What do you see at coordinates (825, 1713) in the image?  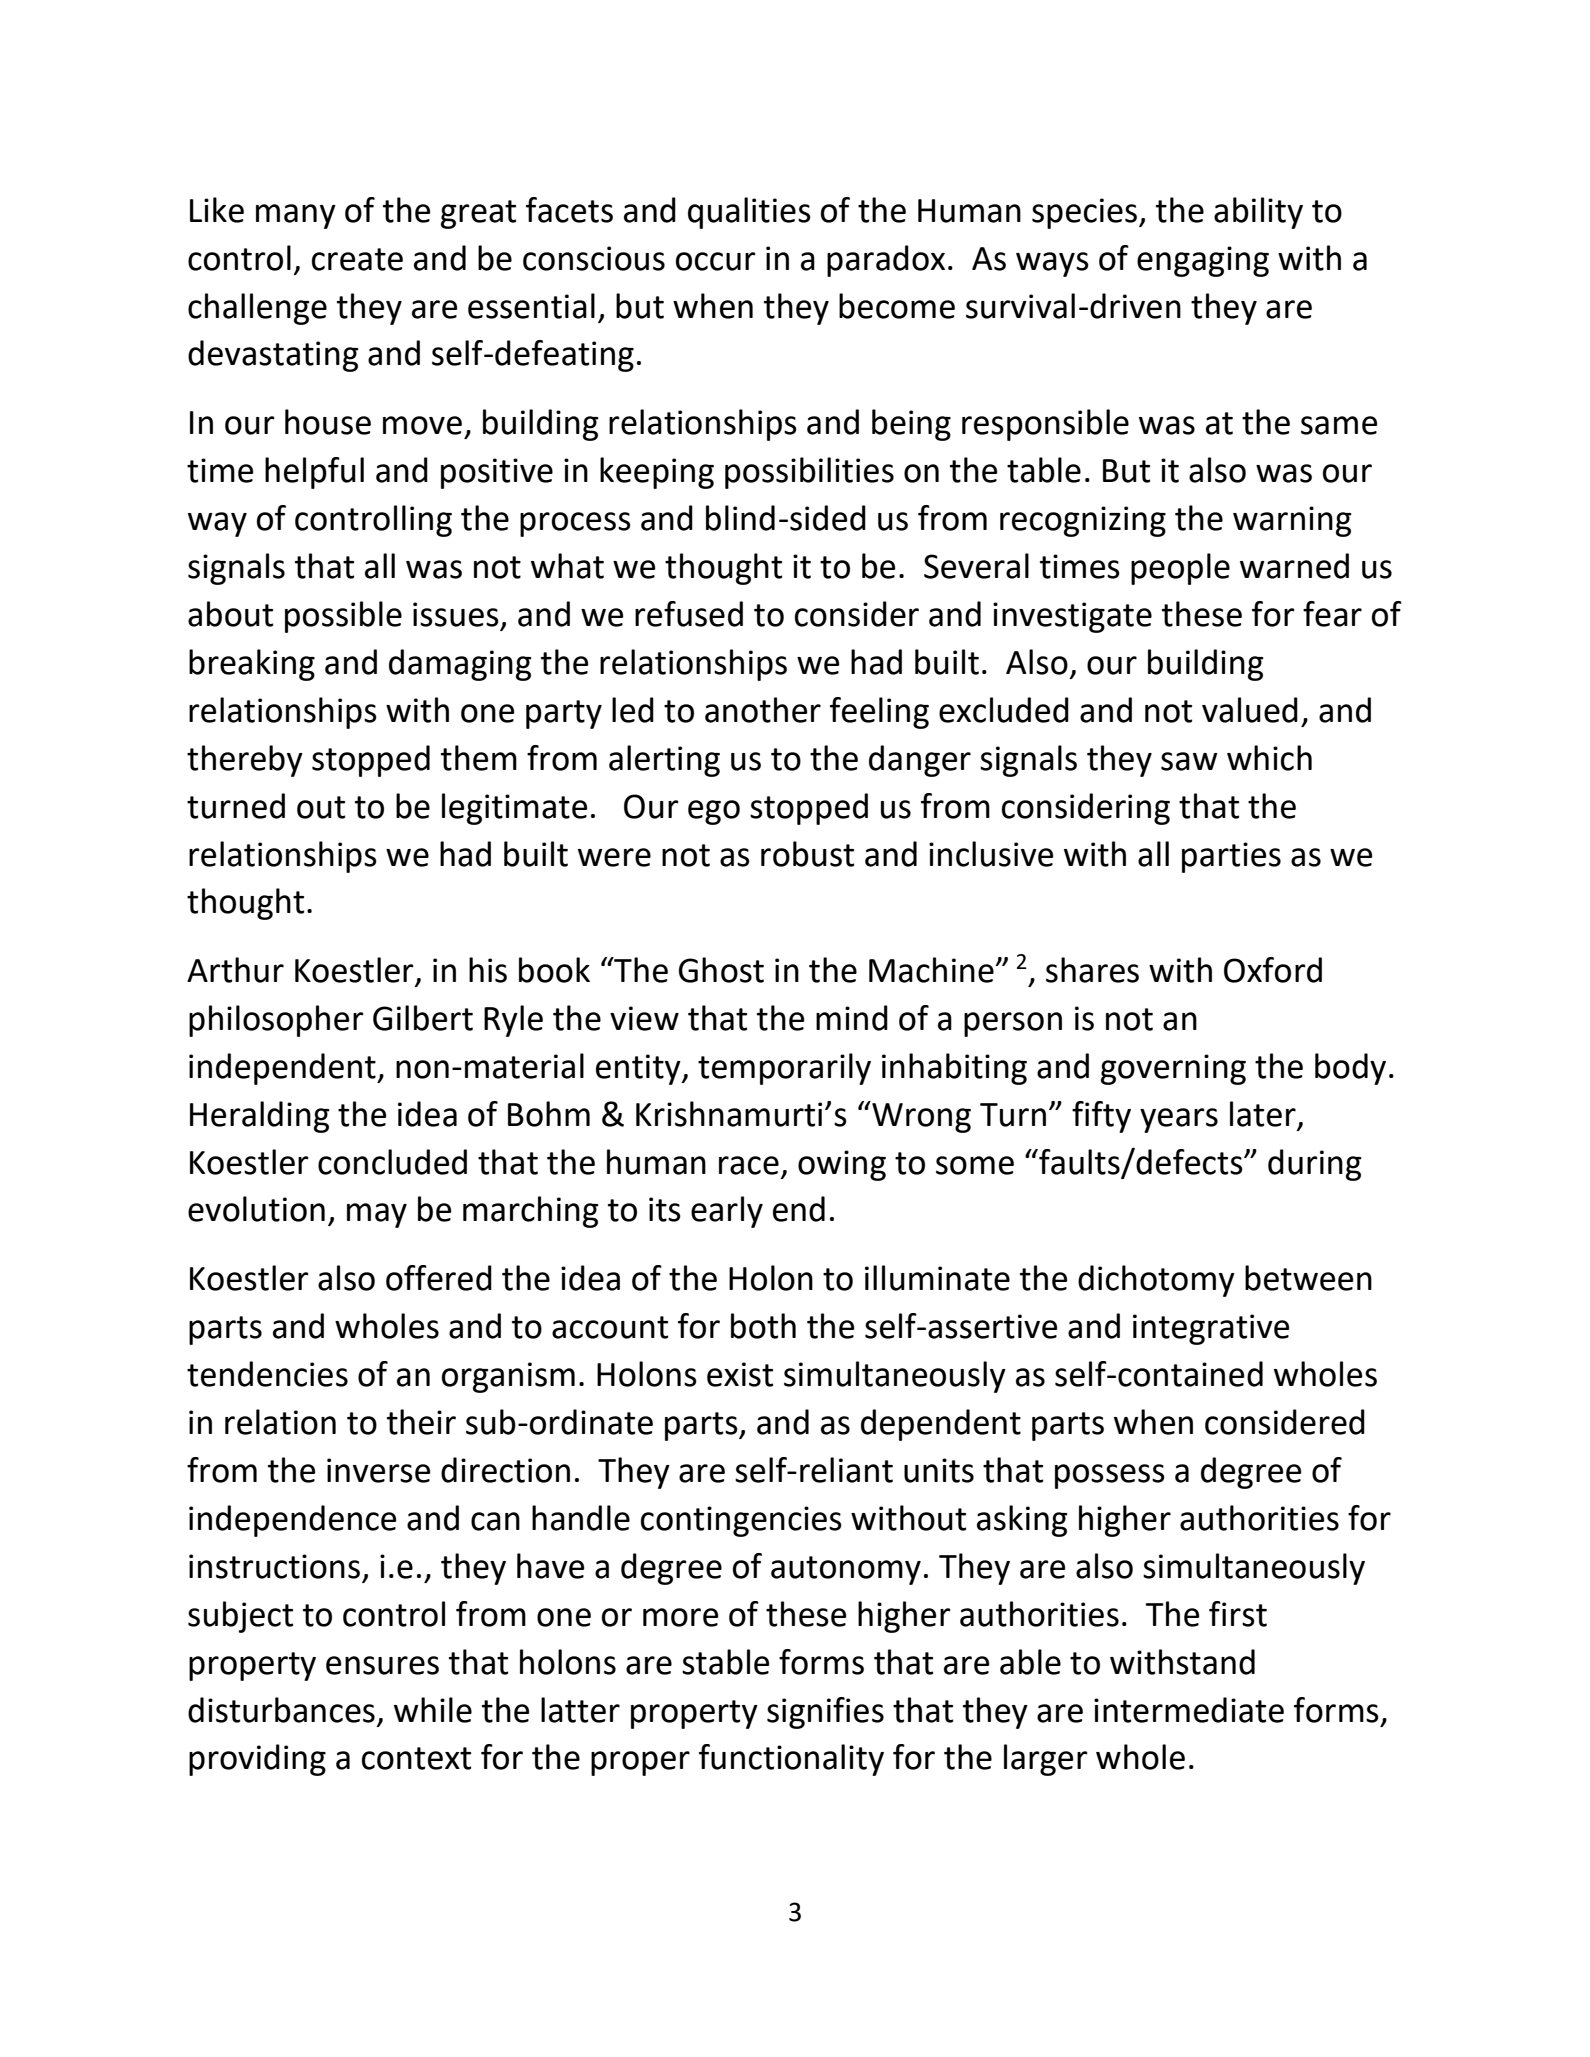 I see `signifies` at bounding box center [825, 1713].
